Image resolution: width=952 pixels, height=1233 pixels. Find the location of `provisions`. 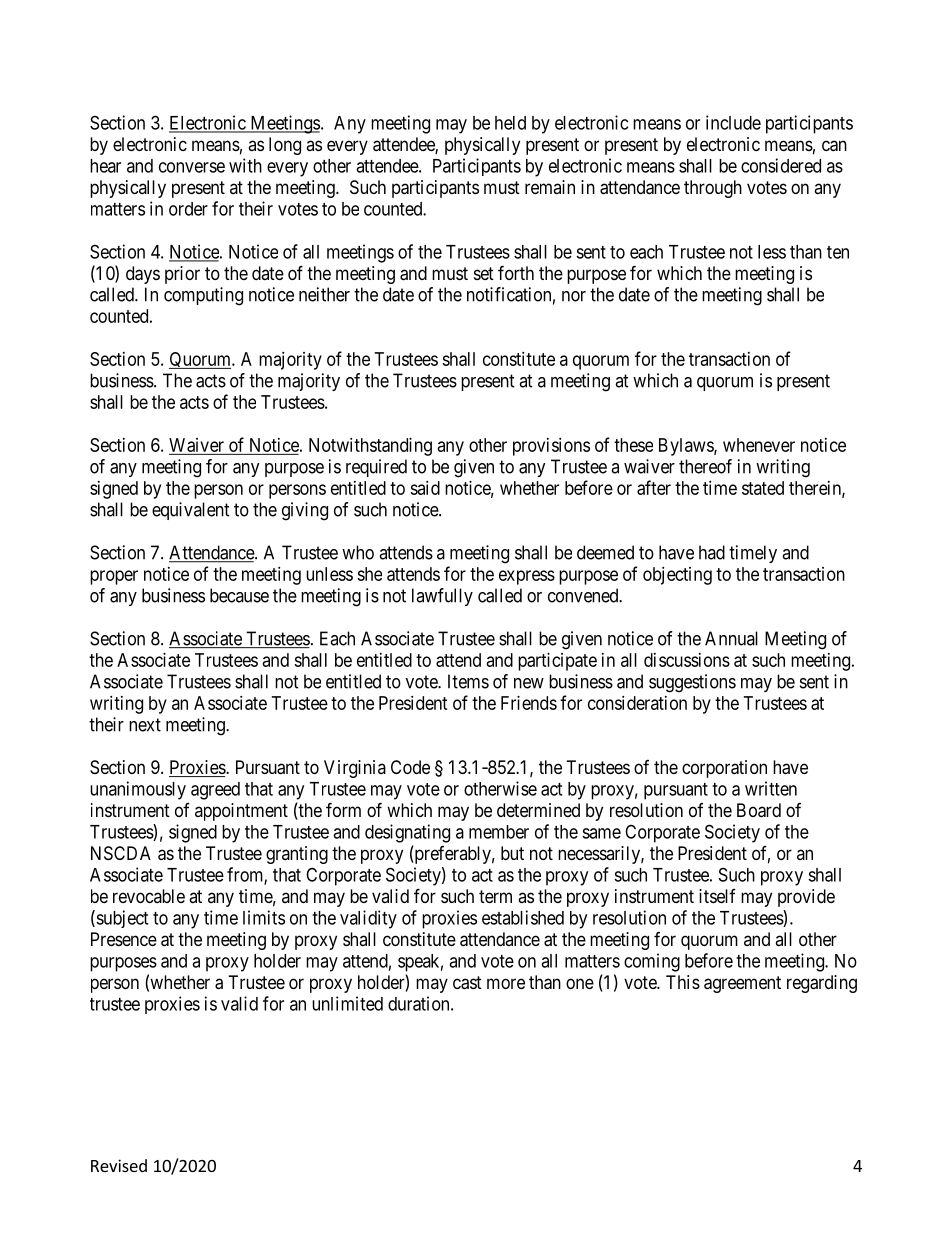

provisions is located at coordinates (551, 447).
